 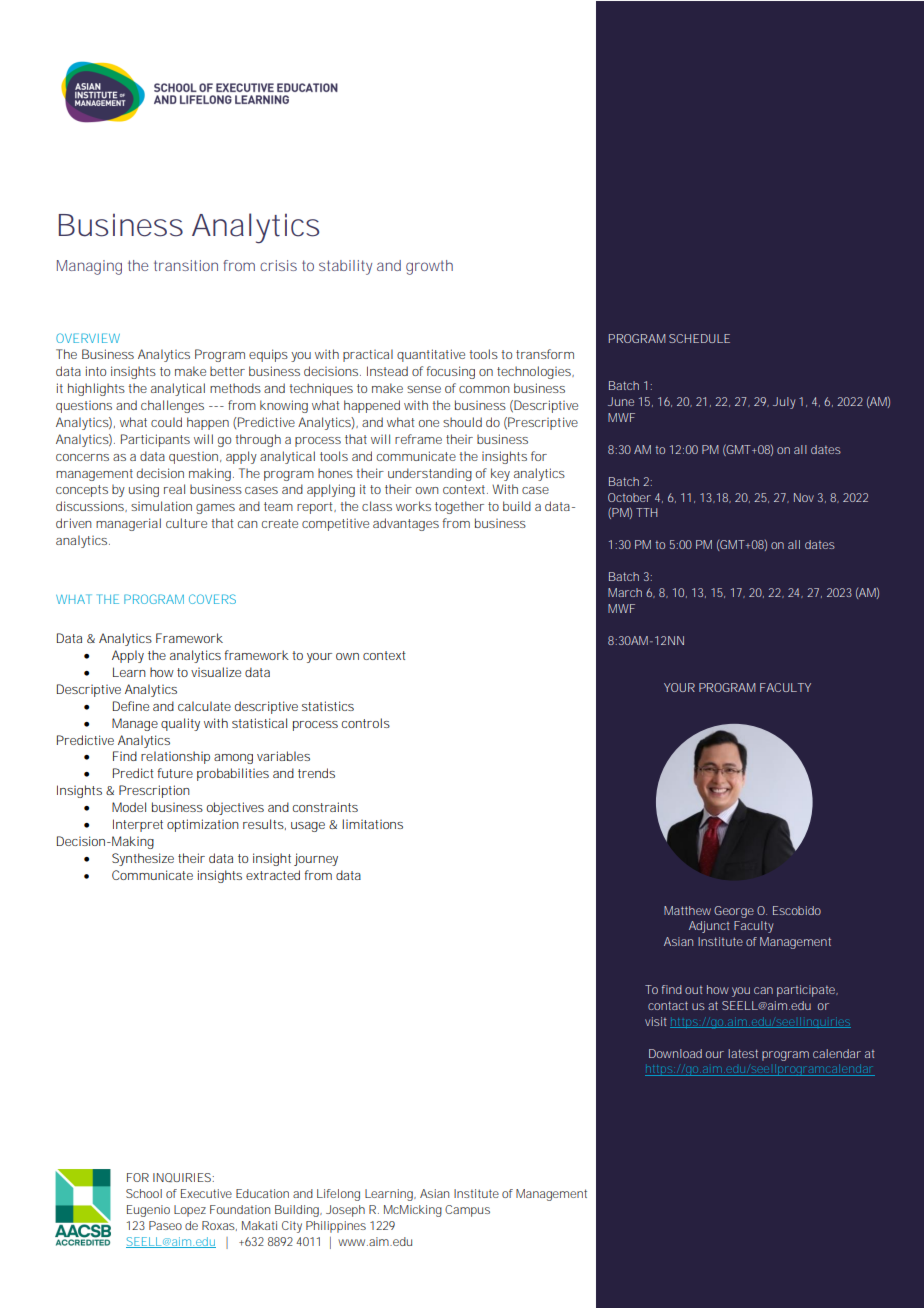 I want to click on Interpret, so click(x=138, y=825).
